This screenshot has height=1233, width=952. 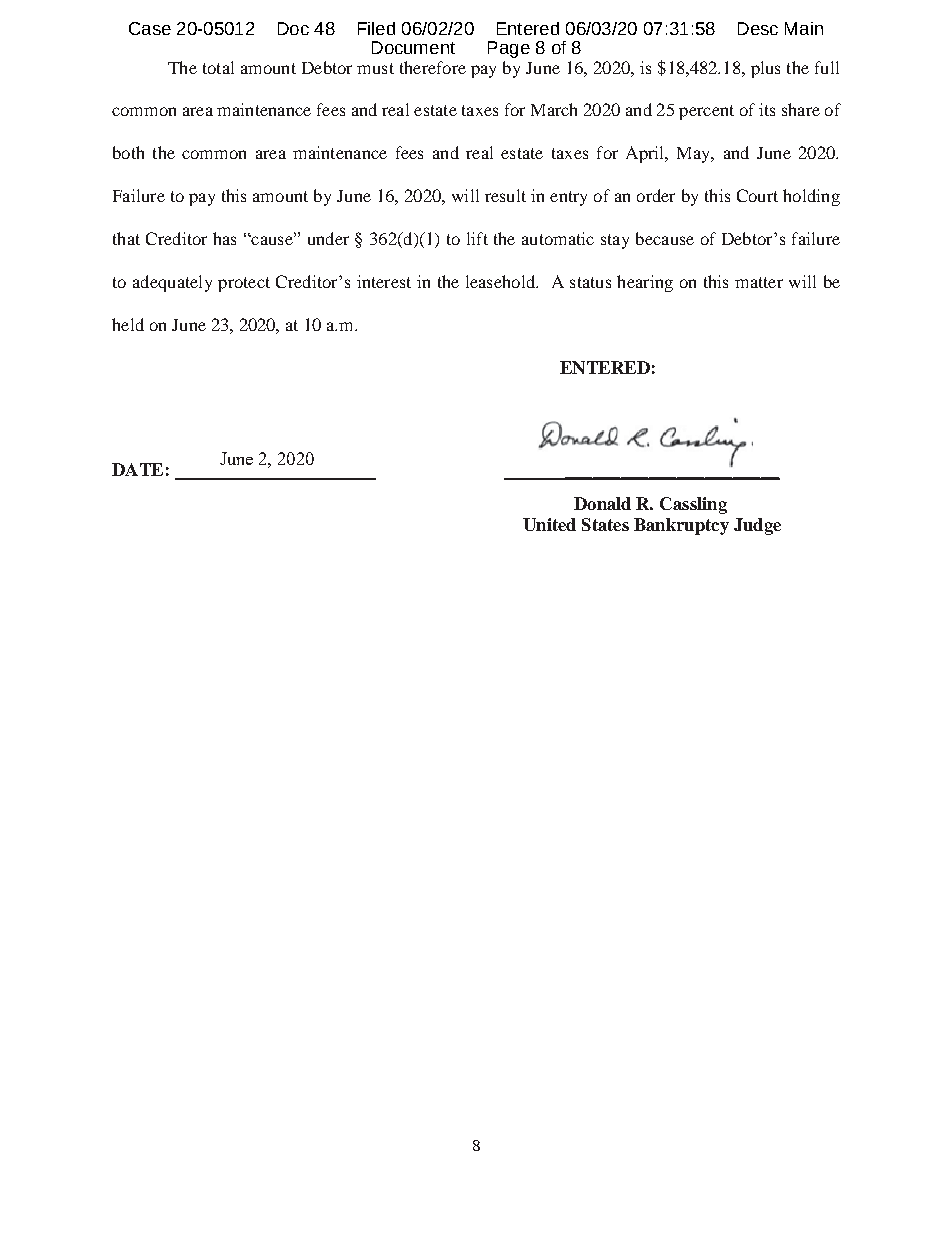 What do you see at coordinates (758, 28) in the screenshot?
I see `Desc` at bounding box center [758, 28].
